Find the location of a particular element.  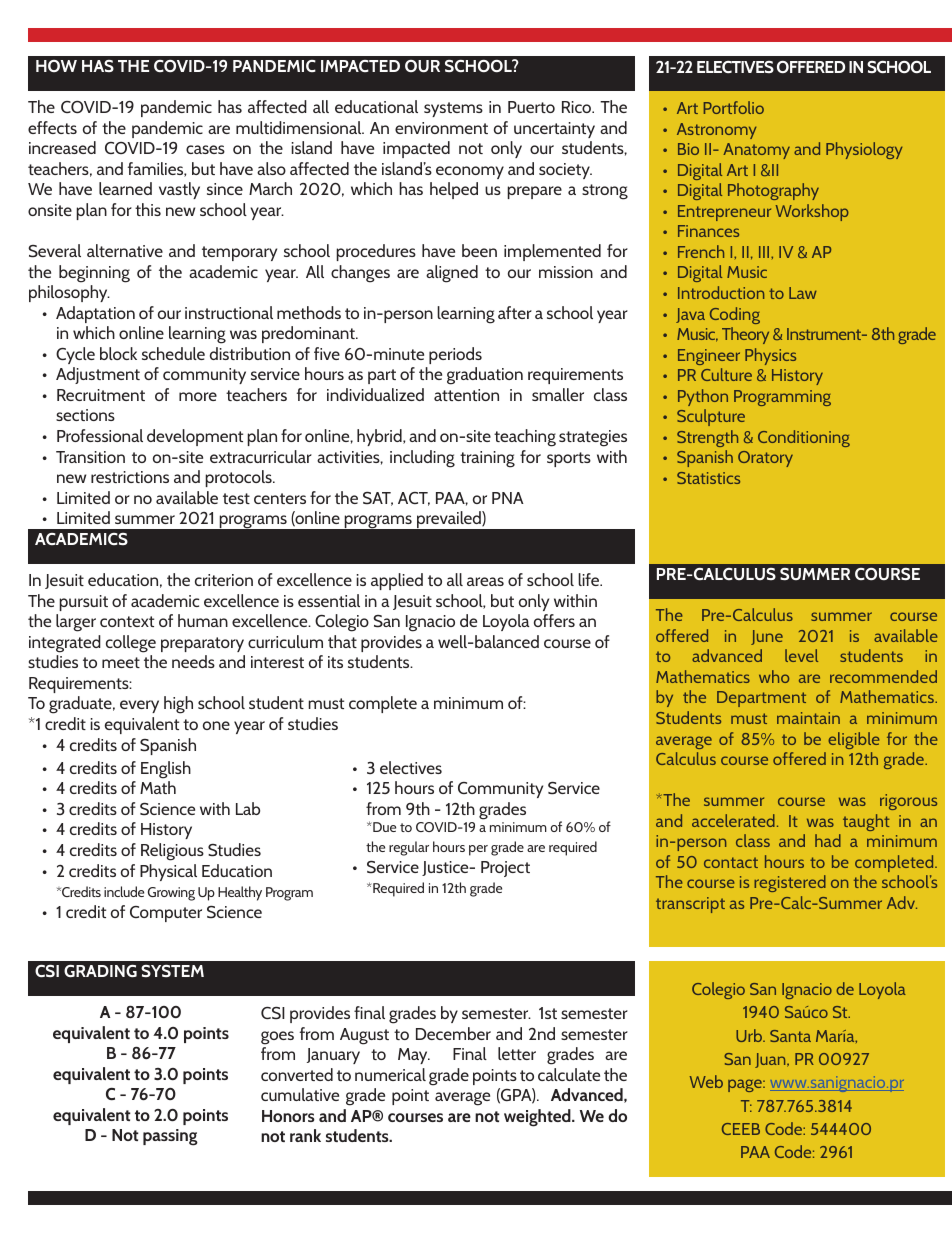

cases is located at coordinates (205, 149).
